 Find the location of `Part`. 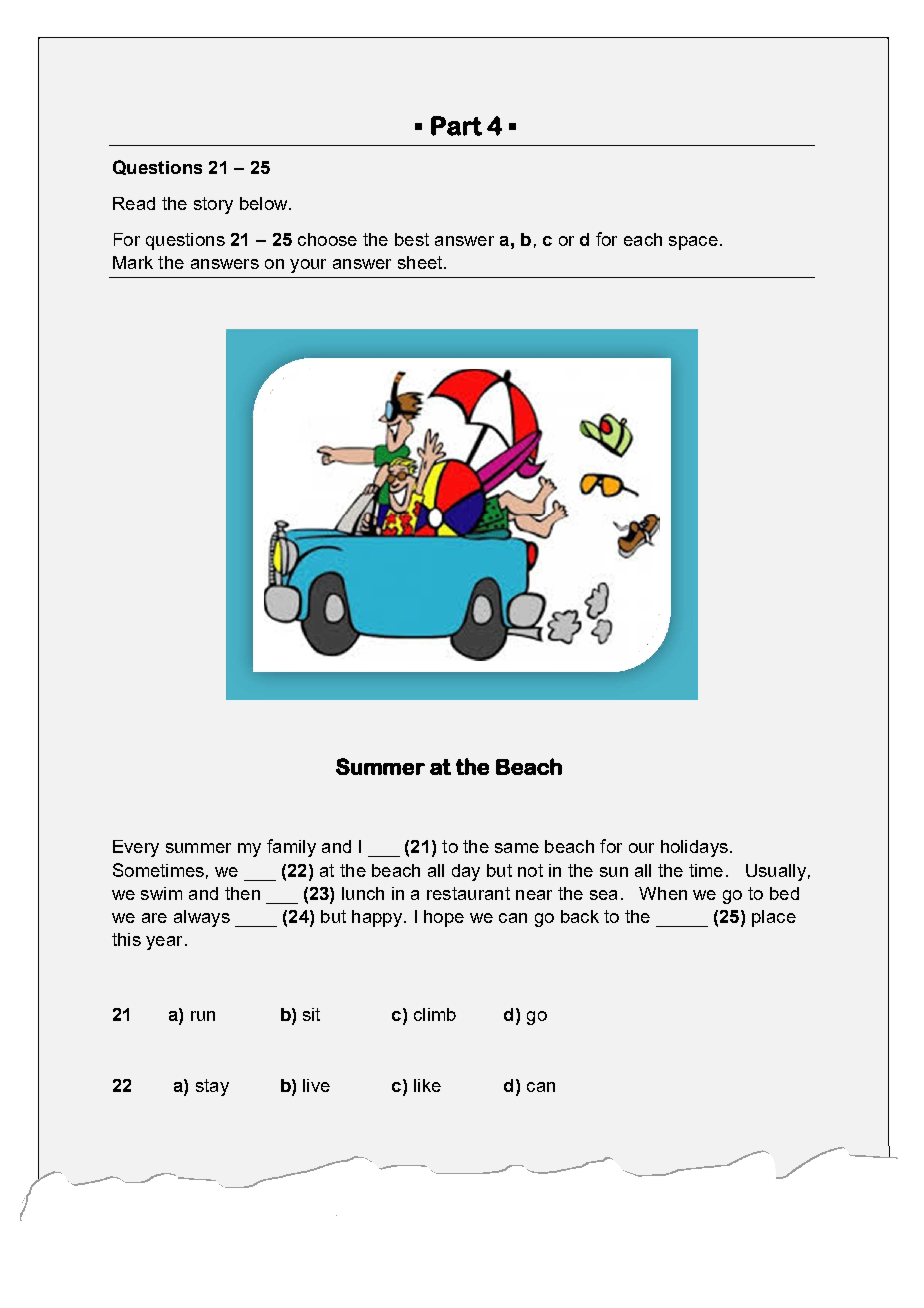

Part is located at coordinates (456, 126).
